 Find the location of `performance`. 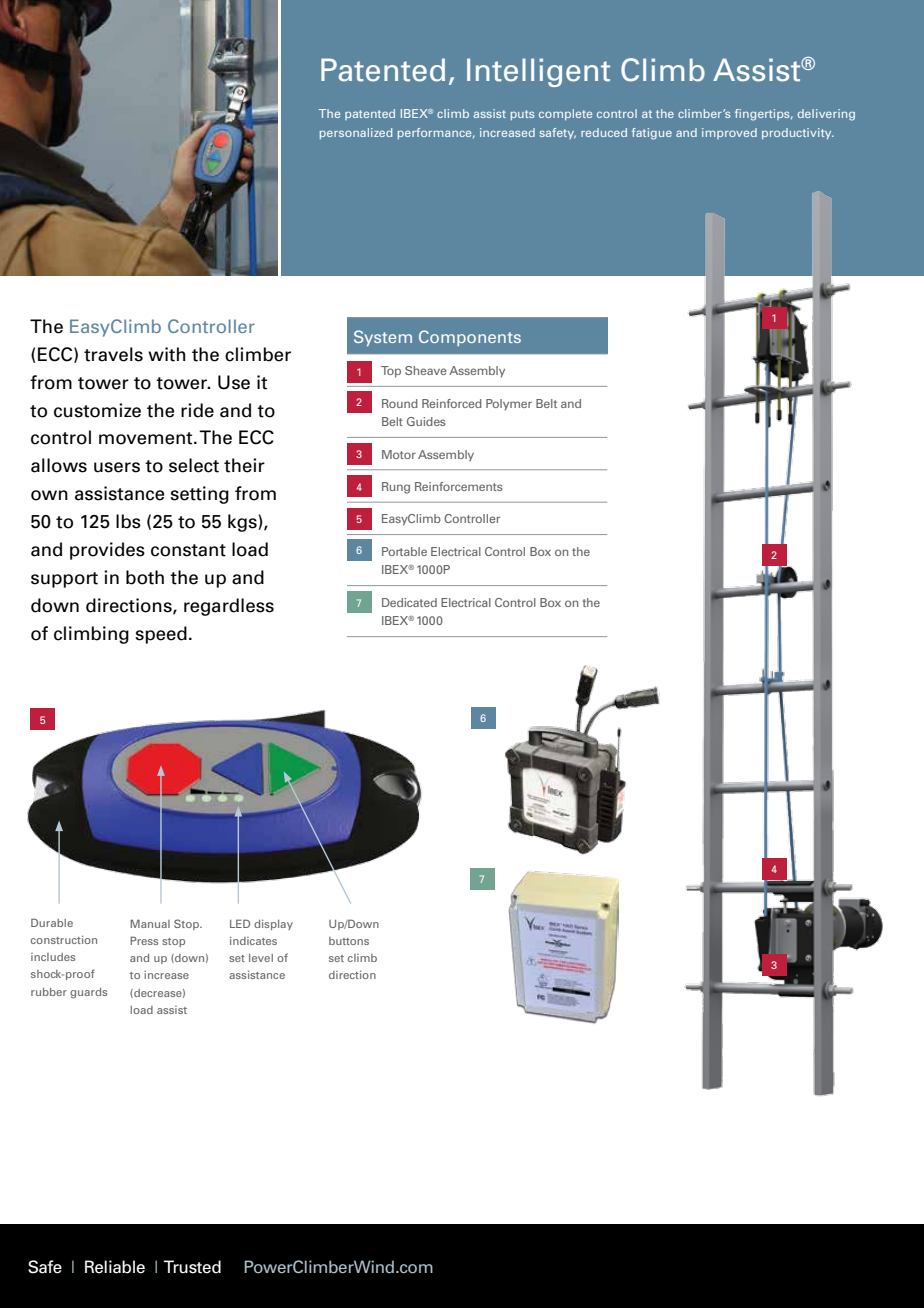

performance is located at coordinates (436, 133).
